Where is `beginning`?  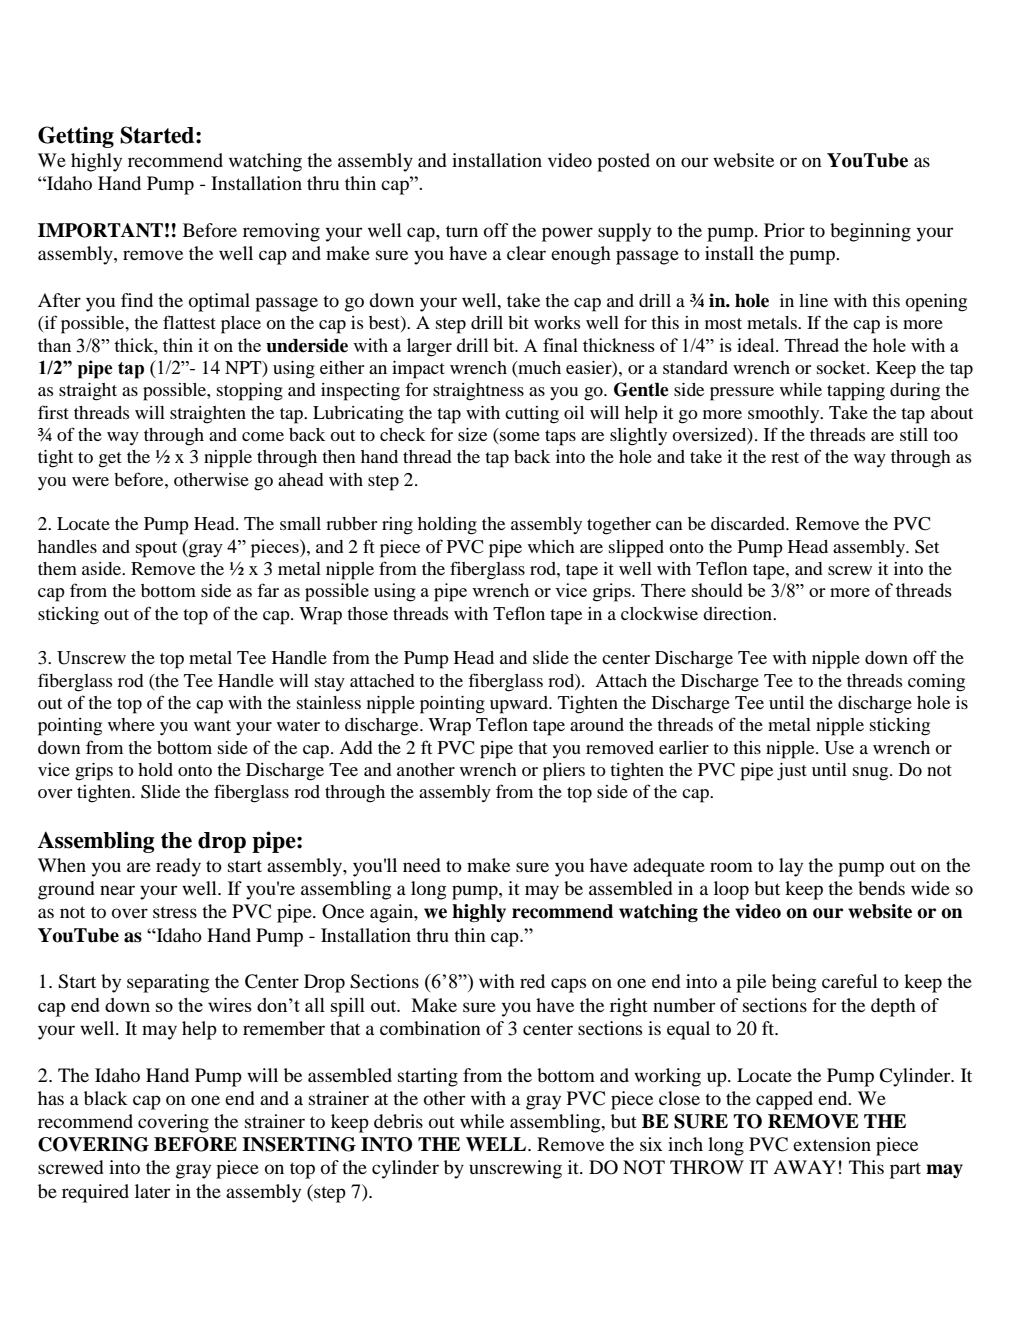
beginning is located at coordinates (870, 232).
